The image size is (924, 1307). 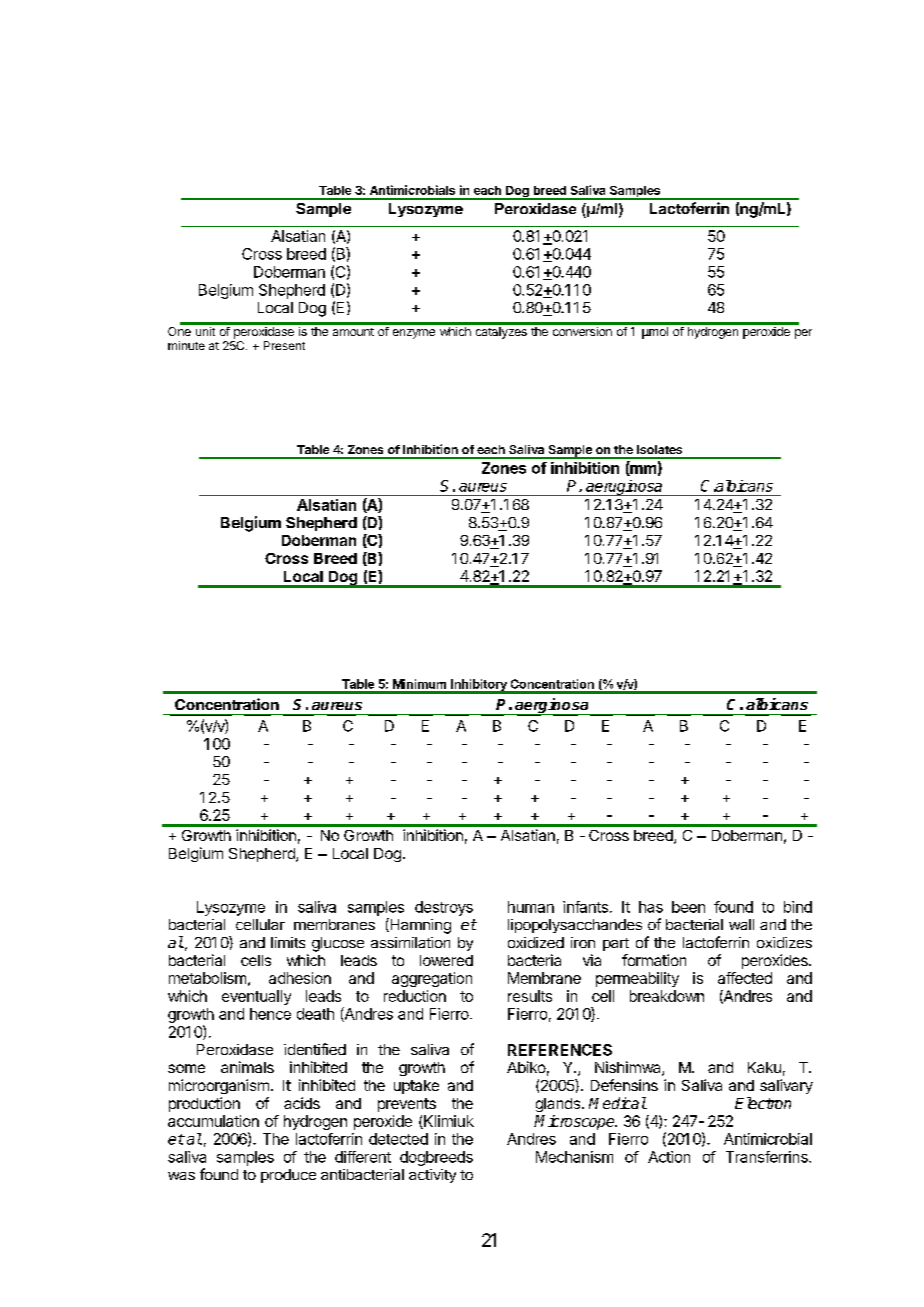 I want to click on Present, so click(x=284, y=345).
